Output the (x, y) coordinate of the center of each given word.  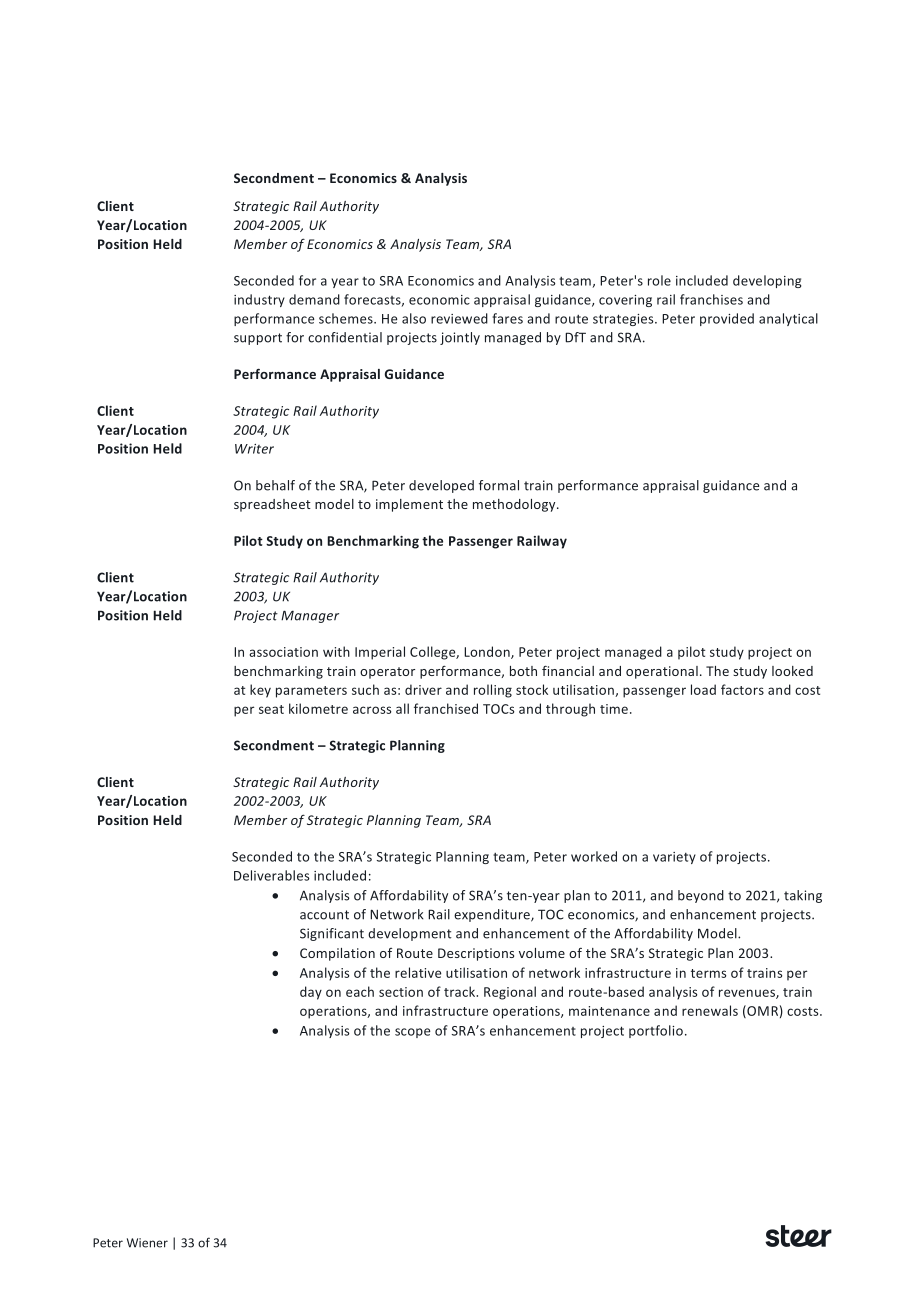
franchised (446, 708)
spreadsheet (272, 505)
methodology (515, 505)
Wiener (147, 1243)
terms (708, 973)
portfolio (656, 1031)
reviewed (459, 318)
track (461, 991)
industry (259, 300)
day (311, 993)
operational (662, 672)
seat (271, 709)
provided (727, 319)
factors (742, 689)
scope (413, 1033)
